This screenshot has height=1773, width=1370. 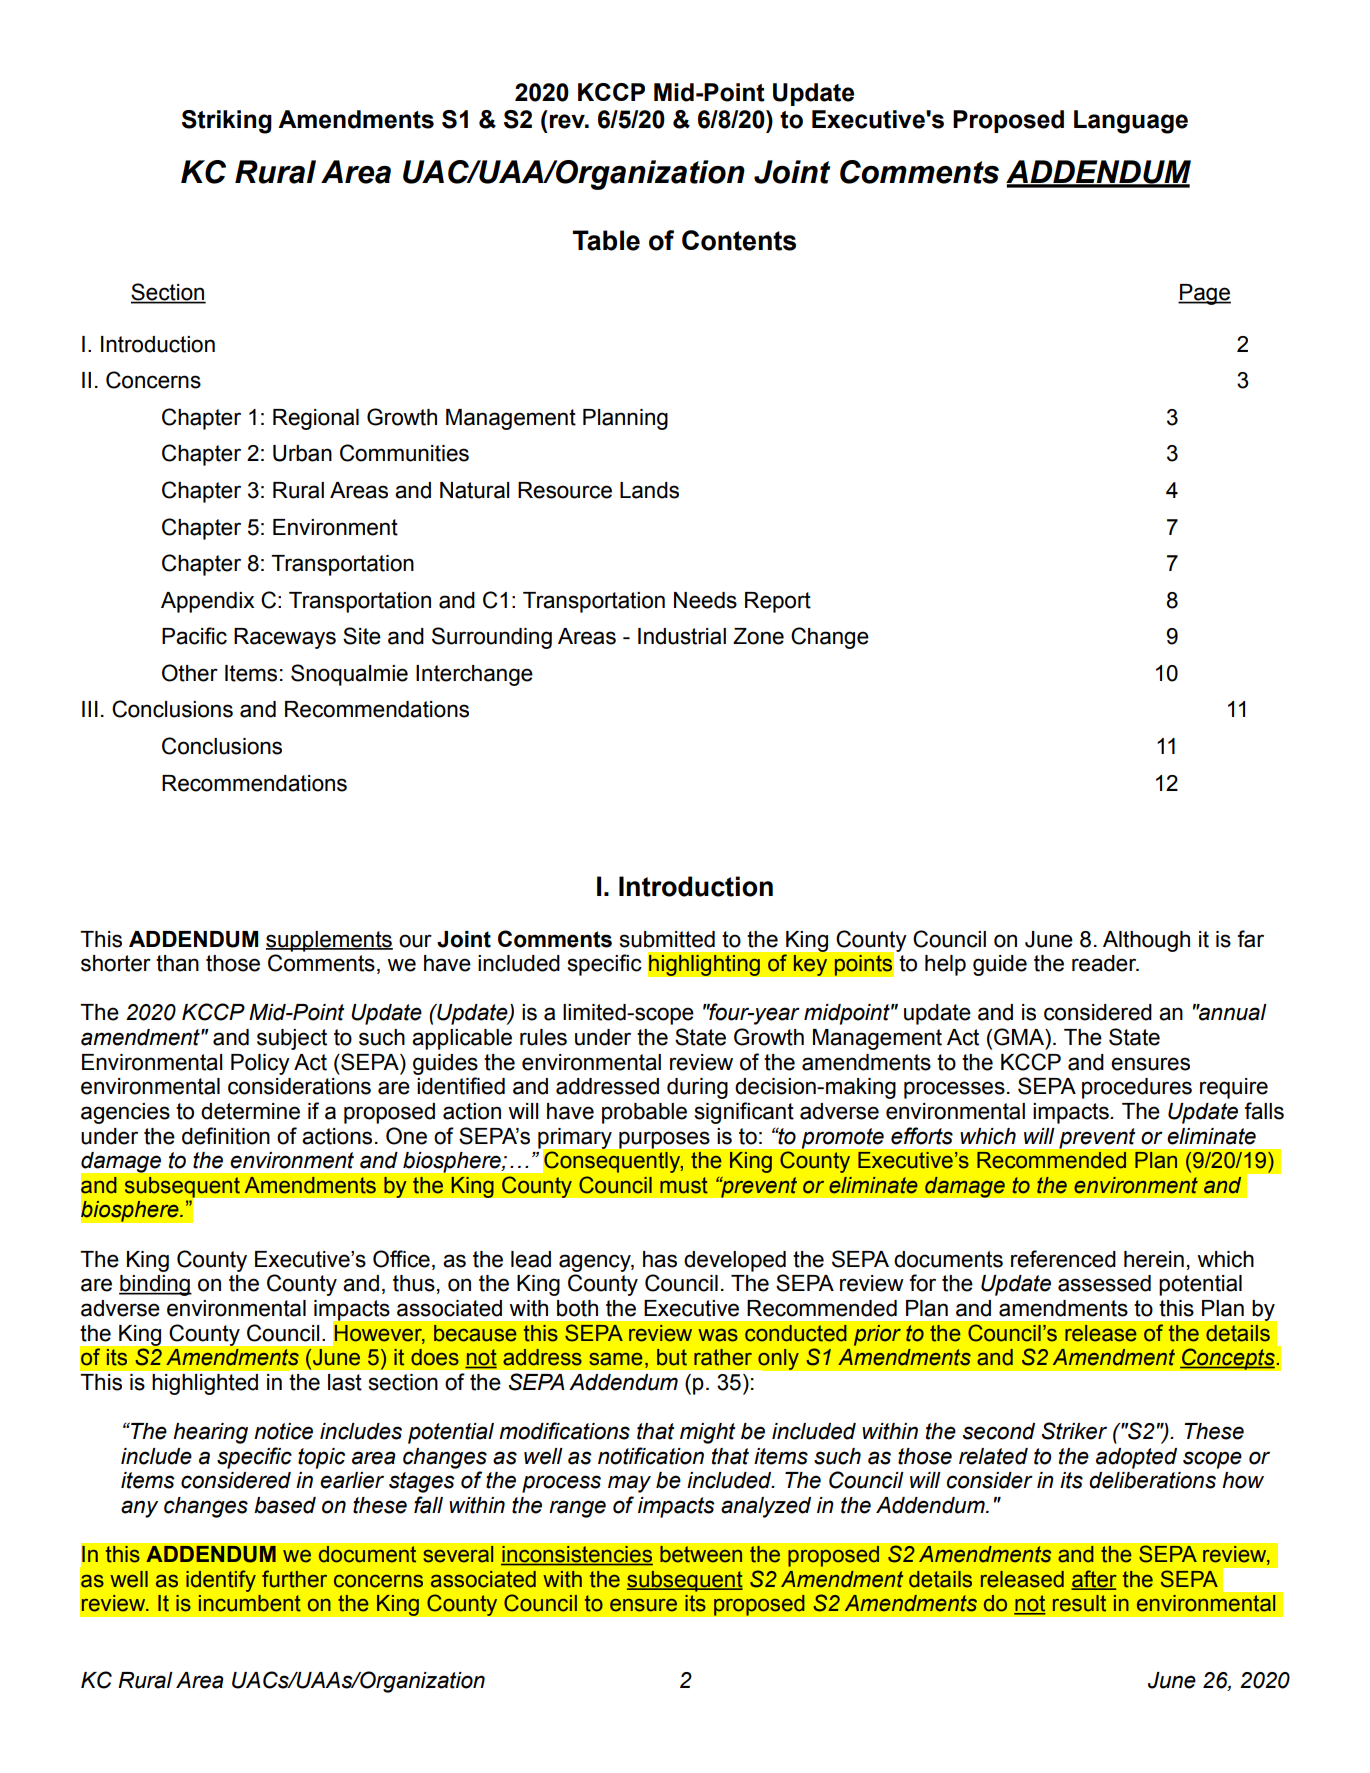 What do you see at coordinates (667, 939) in the screenshot?
I see `submitted` at bounding box center [667, 939].
